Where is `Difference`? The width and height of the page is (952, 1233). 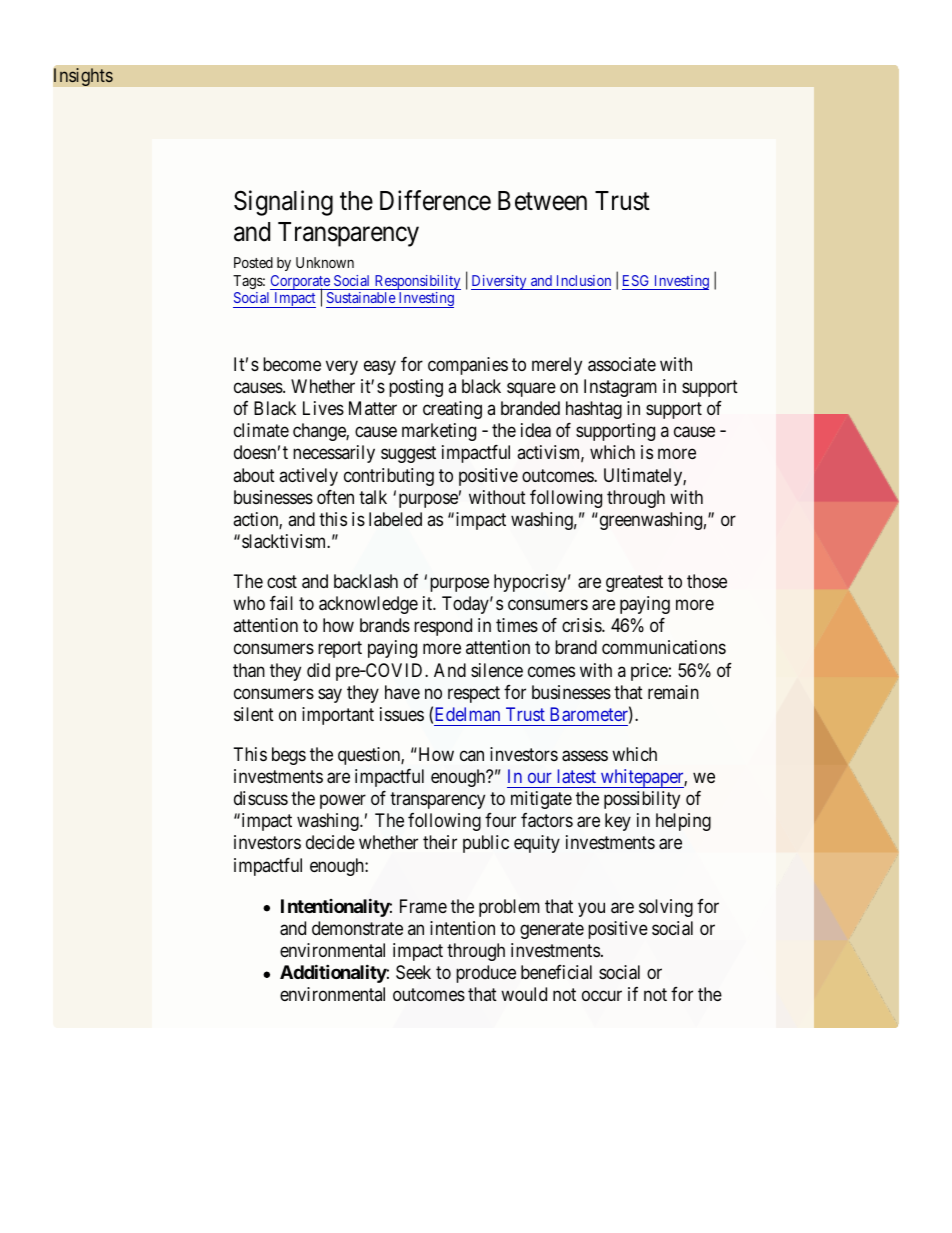
Difference is located at coordinates (435, 200).
